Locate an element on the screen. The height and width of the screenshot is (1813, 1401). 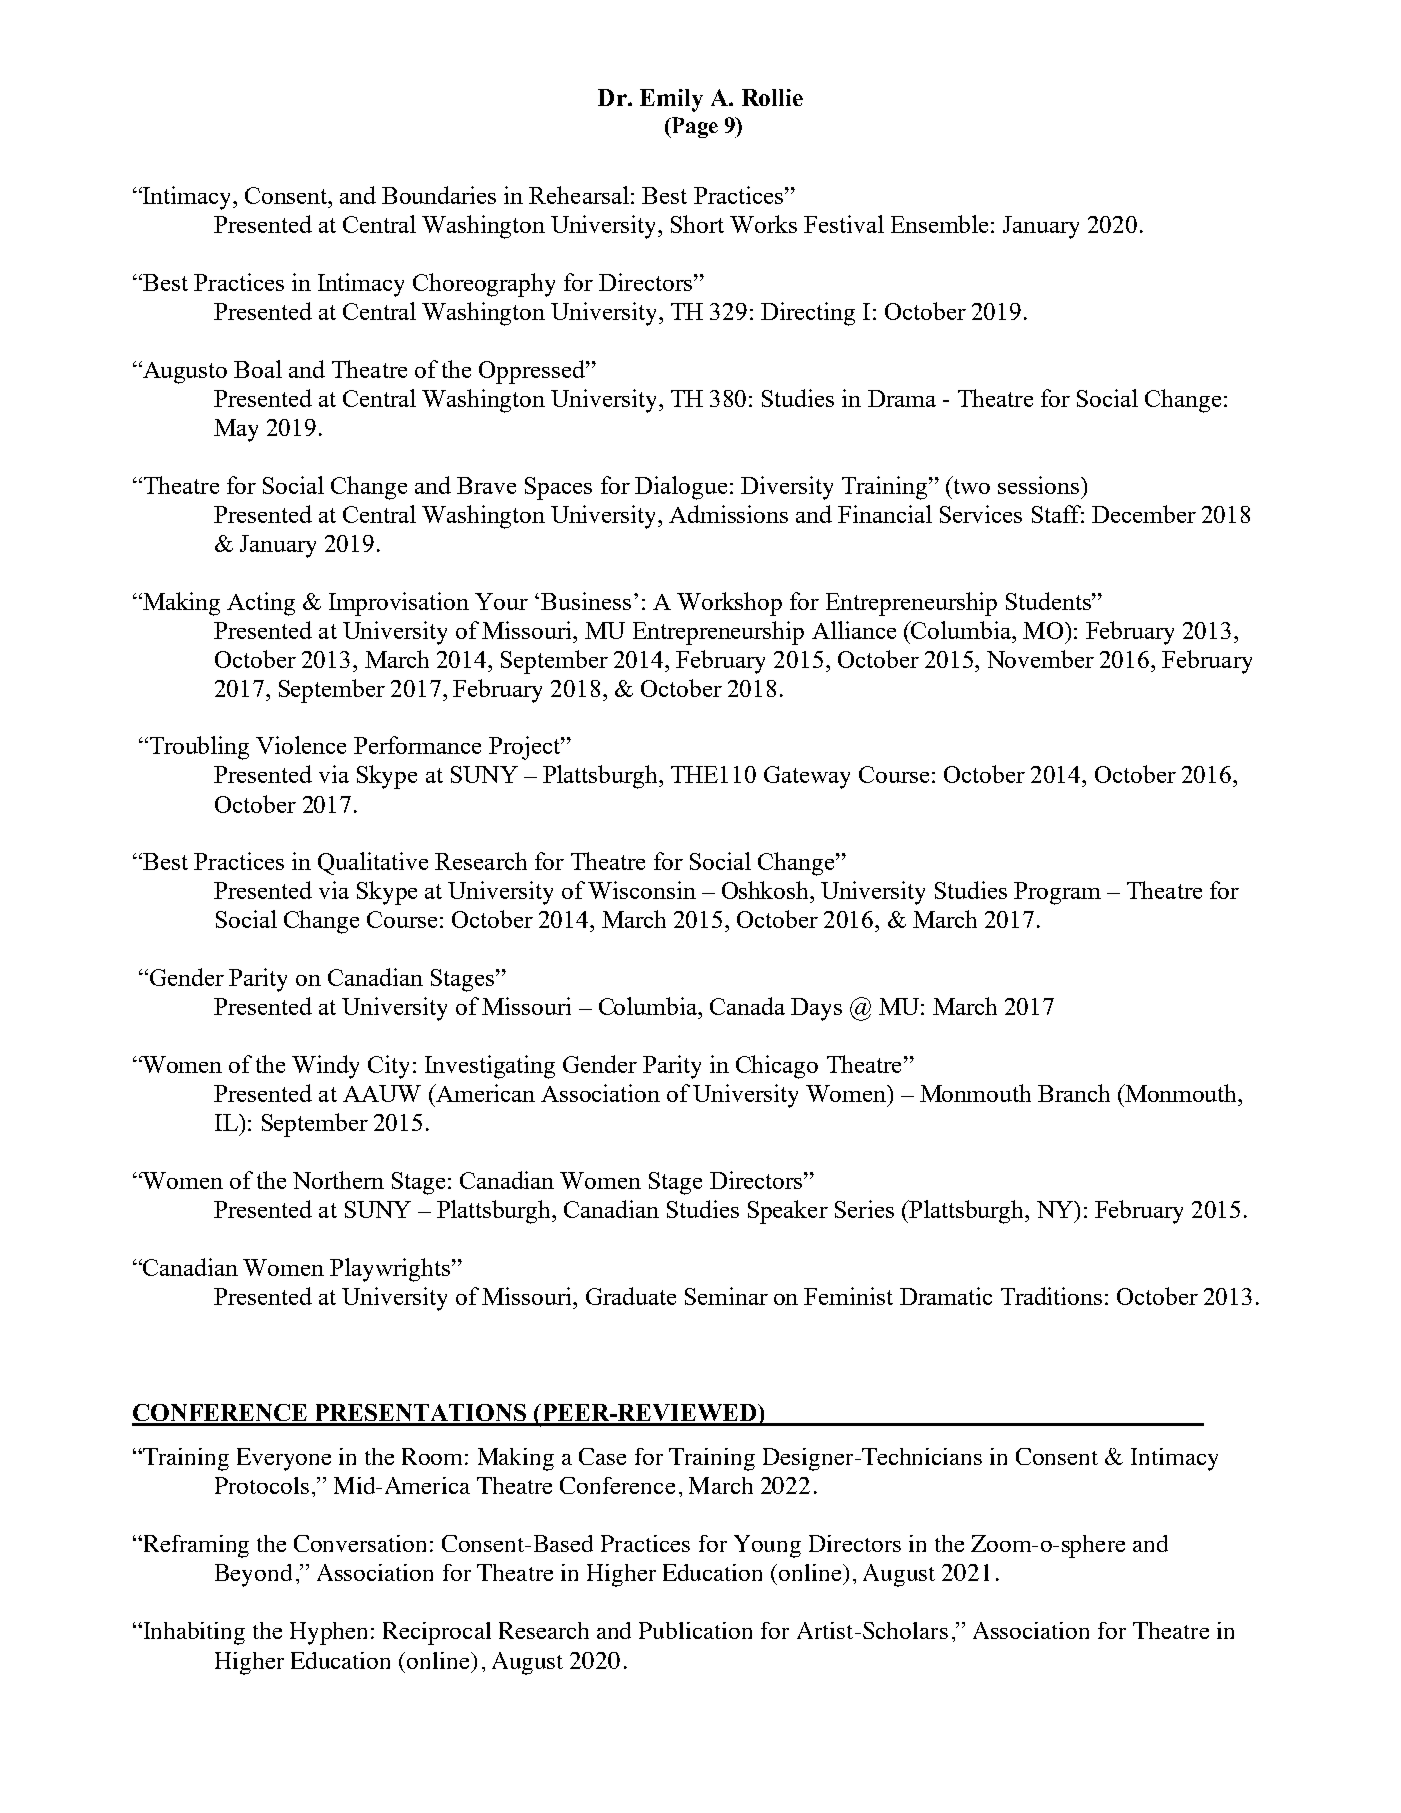
Beyond is located at coordinates (253, 1575).
